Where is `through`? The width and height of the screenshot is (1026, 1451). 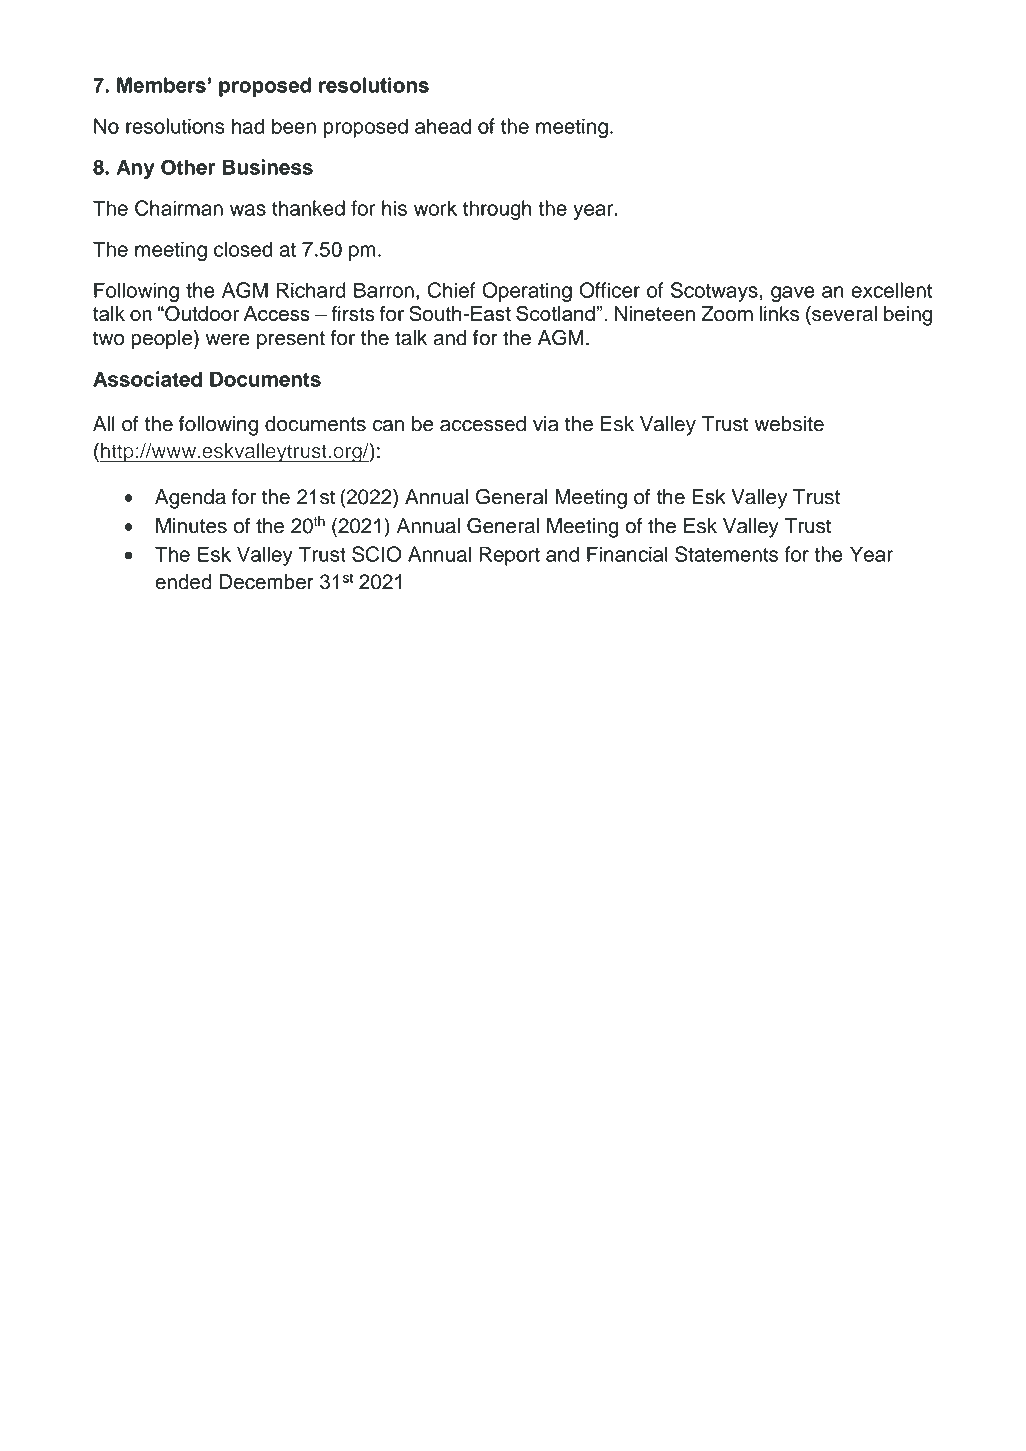
through is located at coordinates (497, 210).
